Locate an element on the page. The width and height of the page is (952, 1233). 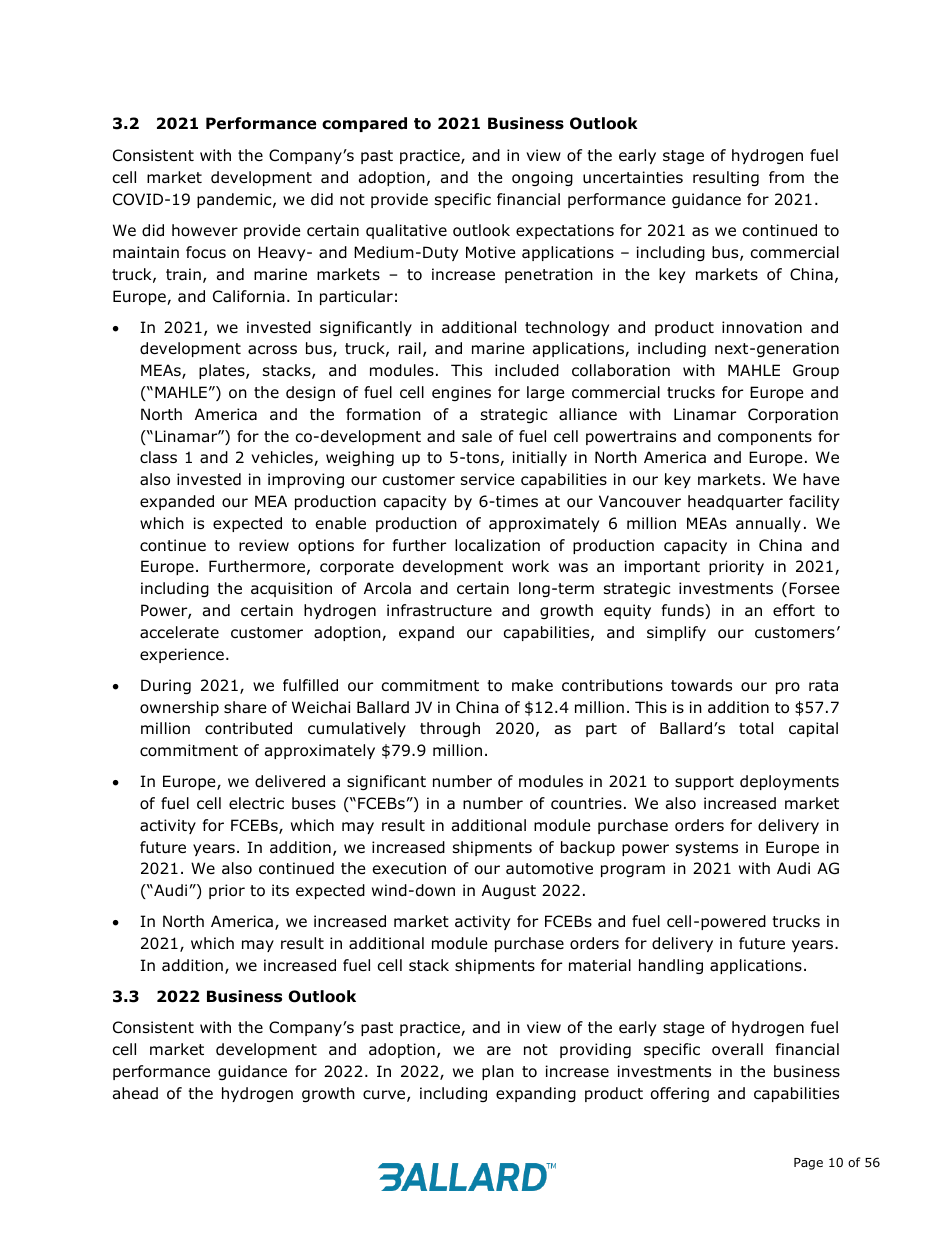
components is located at coordinates (765, 438).
